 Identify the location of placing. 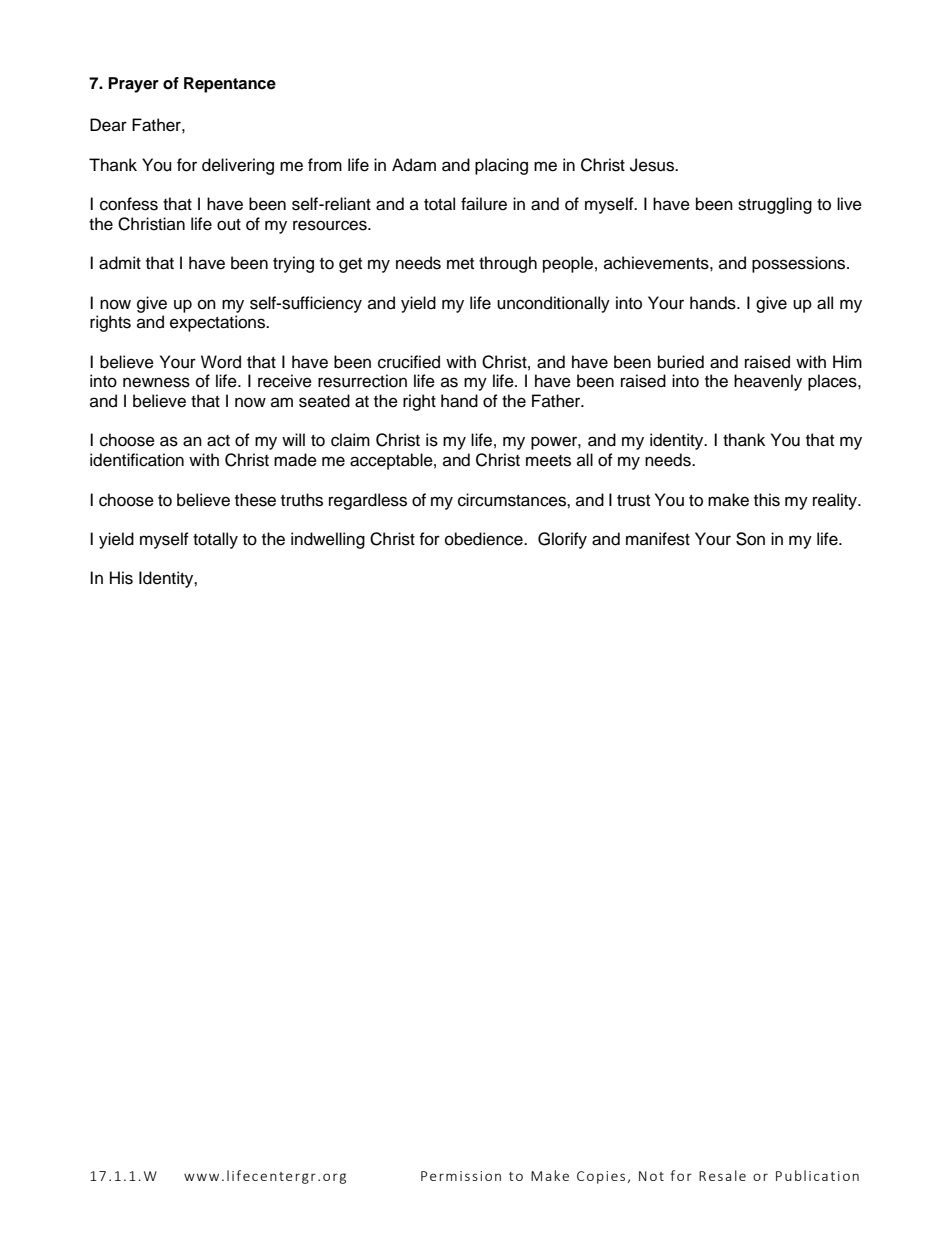
(501, 166).
